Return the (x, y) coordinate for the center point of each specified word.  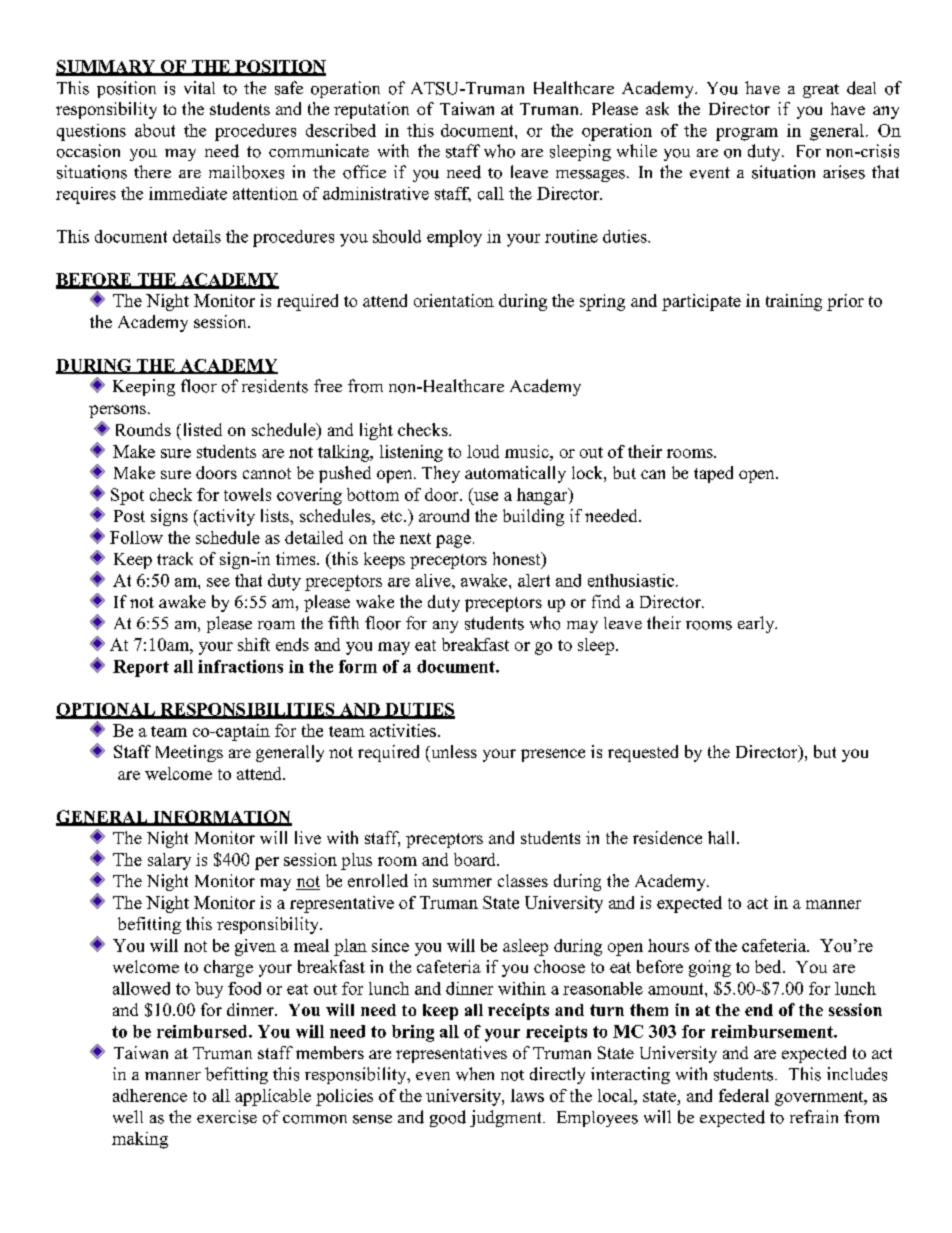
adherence (150, 1095)
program (747, 134)
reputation (371, 110)
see (218, 582)
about (155, 130)
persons (117, 411)
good (448, 1118)
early (757, 624)
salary (169, 861)
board (476, 859)
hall (723, 837)
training (794, 302)
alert (534, 580)
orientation (454, 300)
